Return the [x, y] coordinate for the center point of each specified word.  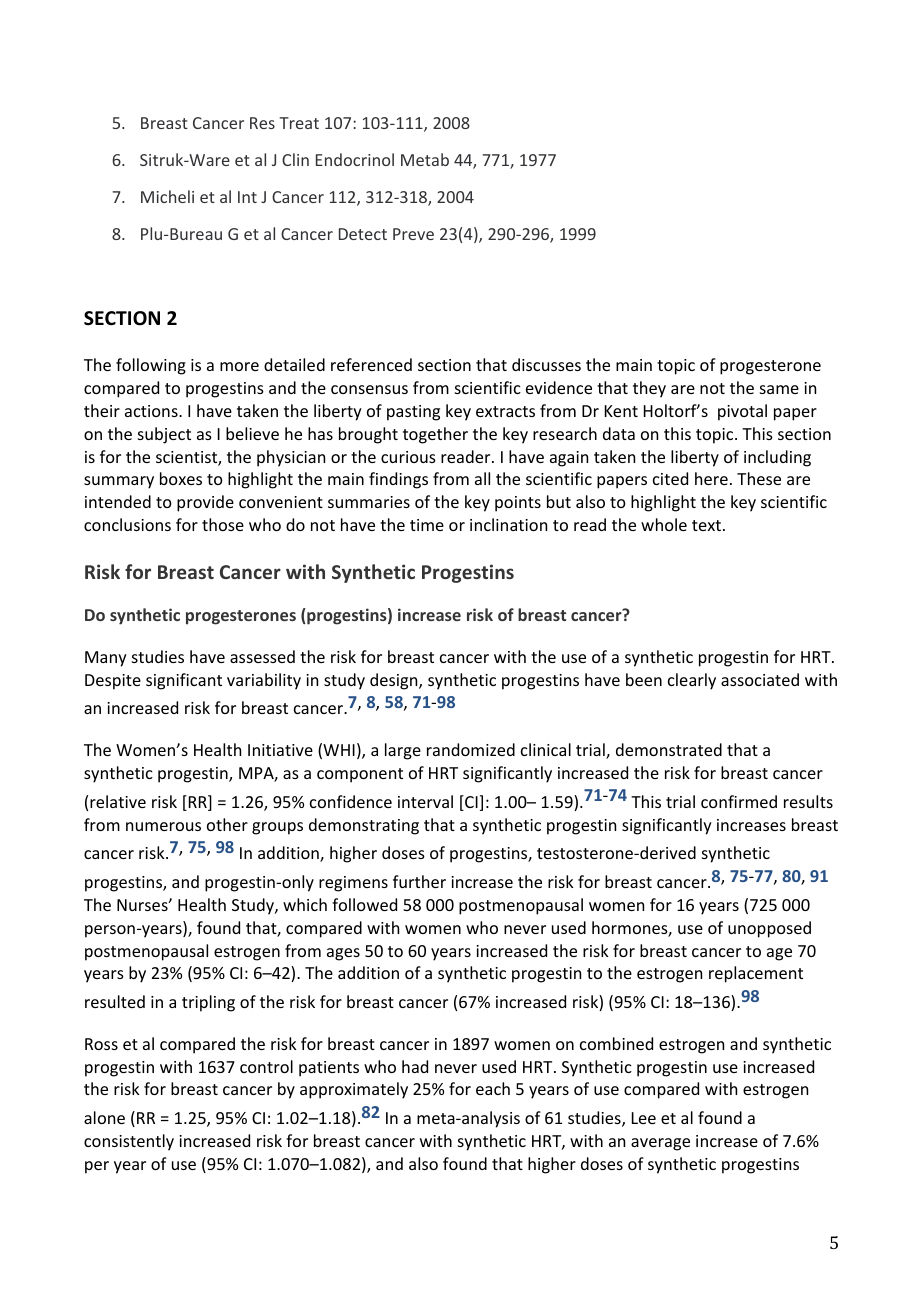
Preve [413, 234]
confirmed [739, 801]
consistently [129, 1142]
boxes [181, 478]
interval [425, 801]
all [482, 478]
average [660, 1144]
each [493, 1088]
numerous [163, 826]
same [779, 389]
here [711, 478]
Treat [299, 123]
